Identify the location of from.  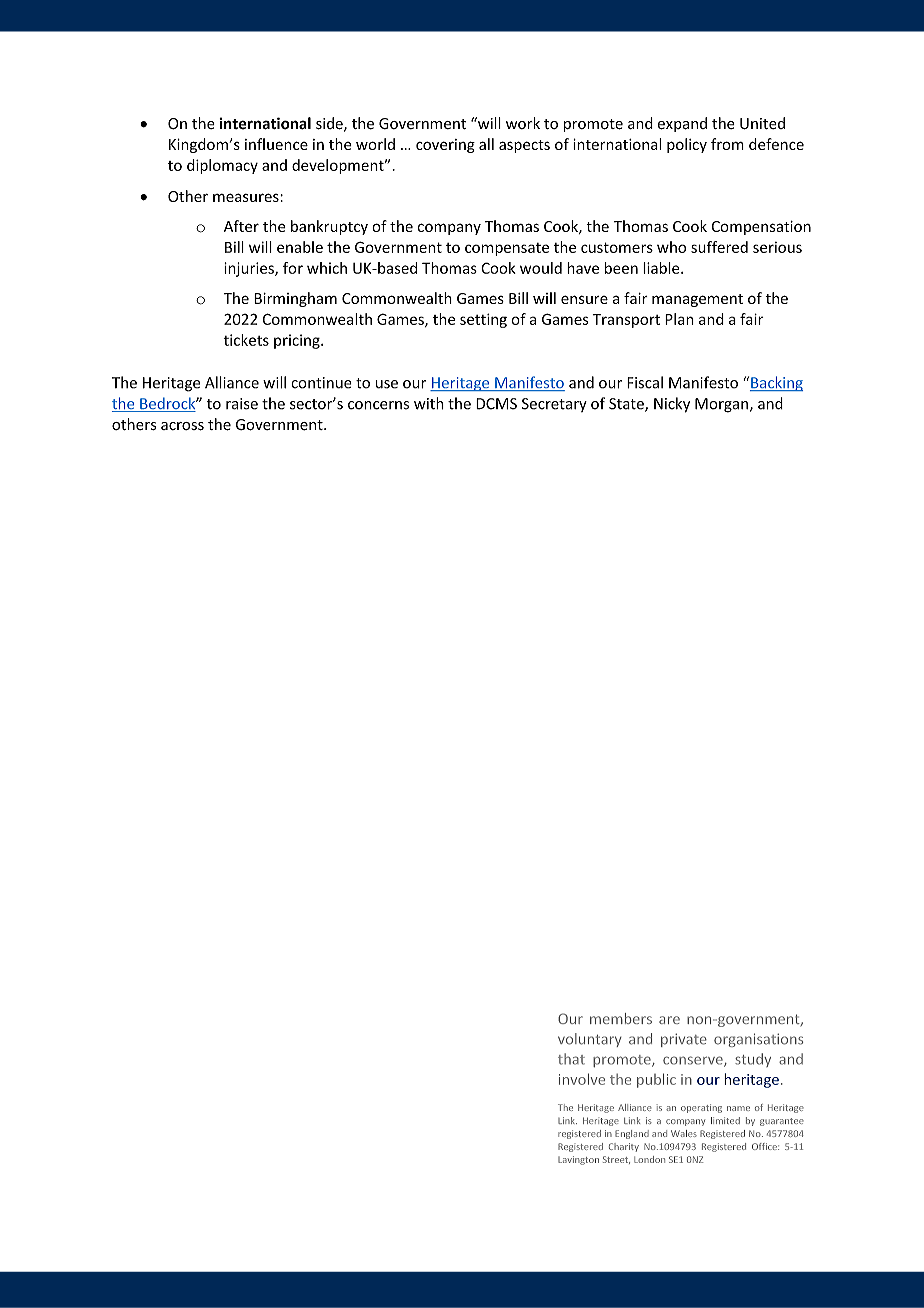
(727, 144).
